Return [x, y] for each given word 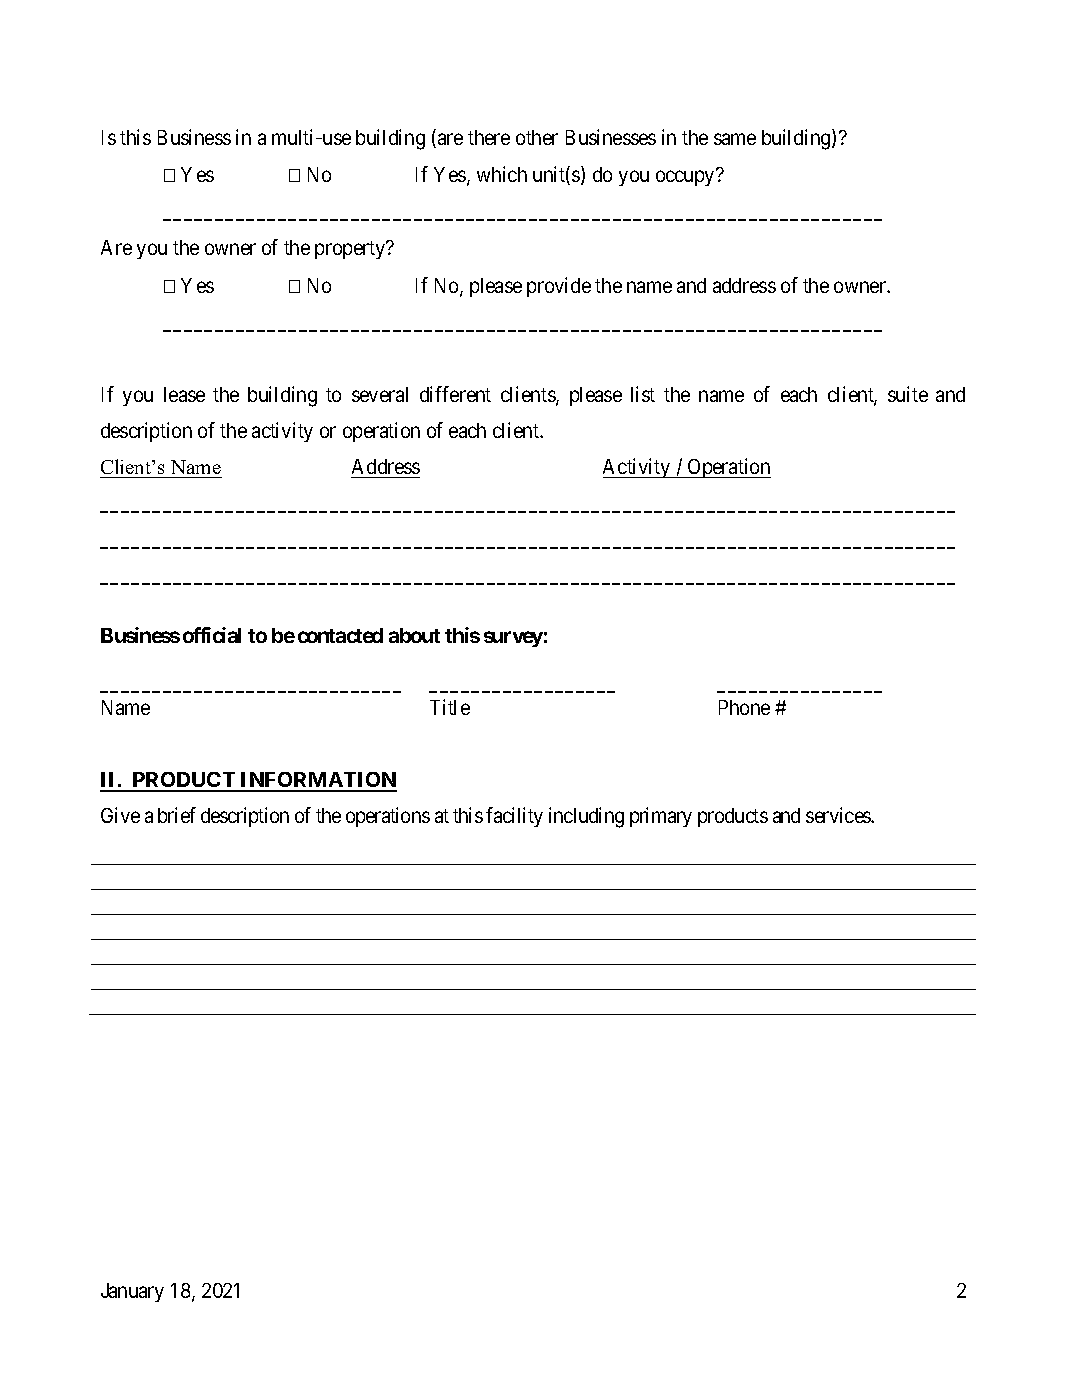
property [351, 250]
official [212, 635]
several [380, 394]
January [132, 1292]
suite [908, 394]
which [502, 174]
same [735, 139]
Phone [744, 707]
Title [450, 707]
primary [661, 817]
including [586, 817]
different [455, 394]
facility [514, 817]
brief [177, 815]
